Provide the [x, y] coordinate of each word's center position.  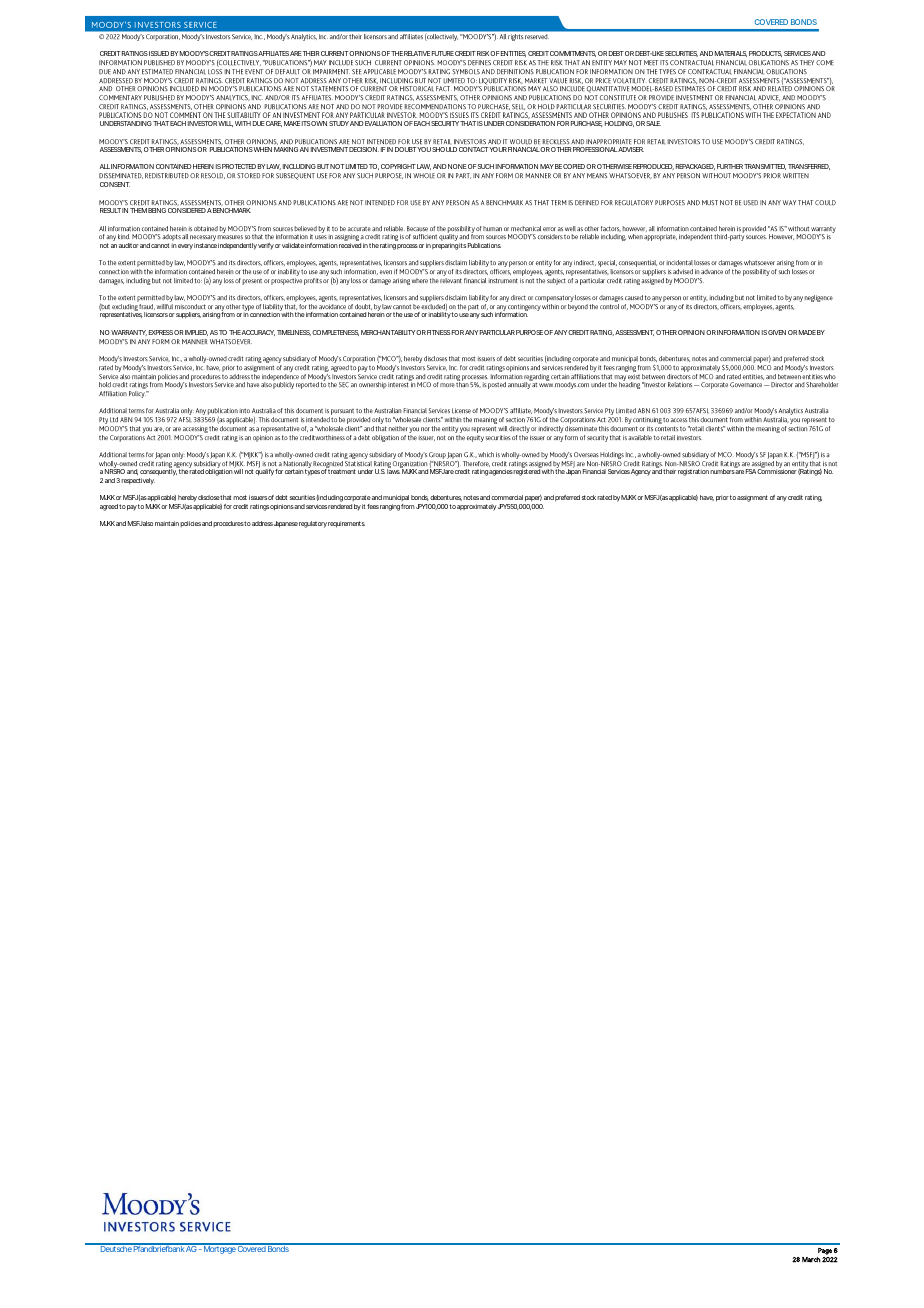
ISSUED [158, 53]
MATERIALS [731, 54]
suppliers [188, 315]
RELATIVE [417, 53]
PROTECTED [239, 166]
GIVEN [777, 332]
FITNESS [438, 332]
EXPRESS [161, 332]
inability [439, 314]
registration [693, 472]
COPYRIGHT [398, 166]
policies [190, 524]
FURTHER [730, 166]
